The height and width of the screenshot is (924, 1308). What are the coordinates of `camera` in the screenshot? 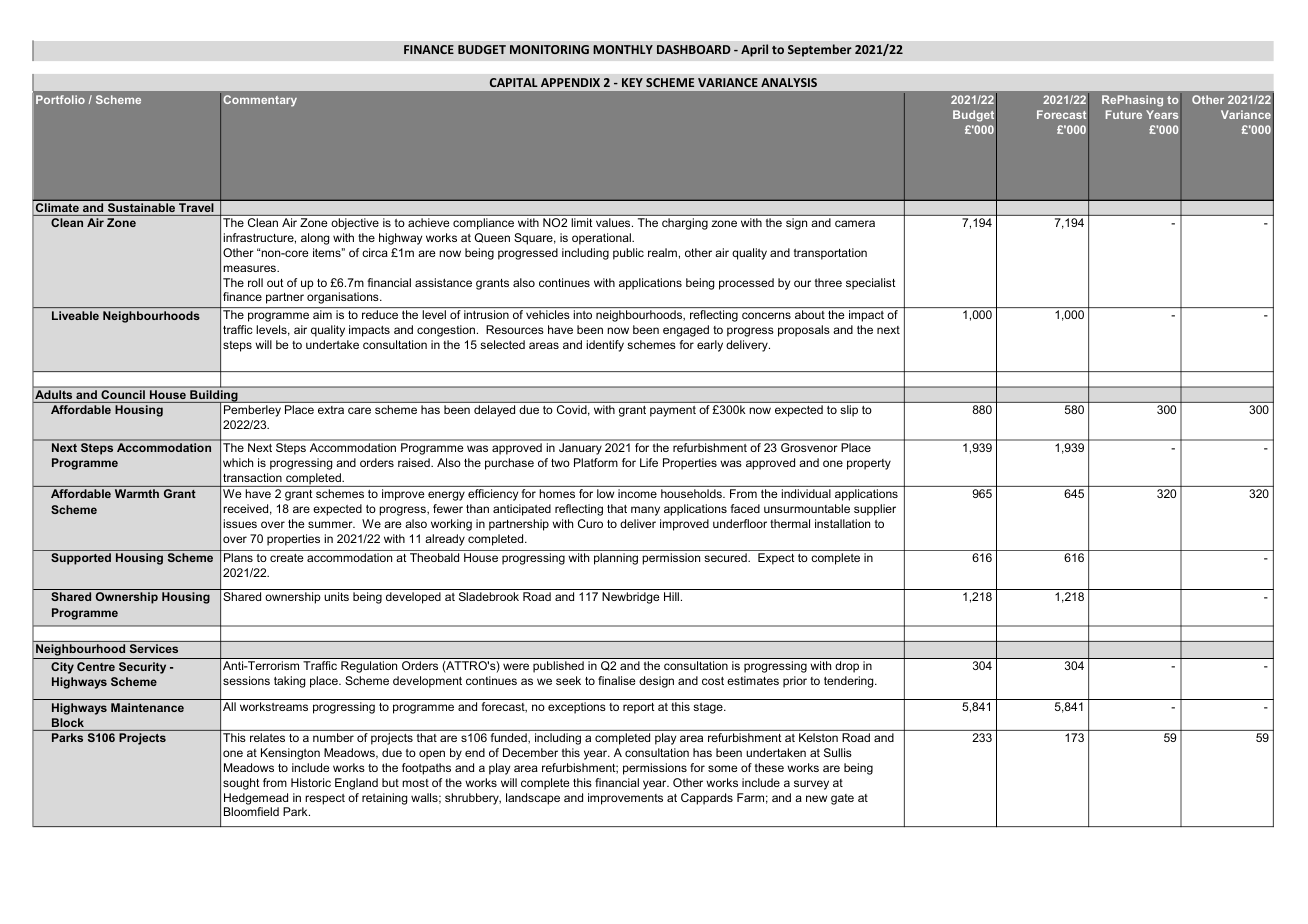 It's located at (855, 223).
